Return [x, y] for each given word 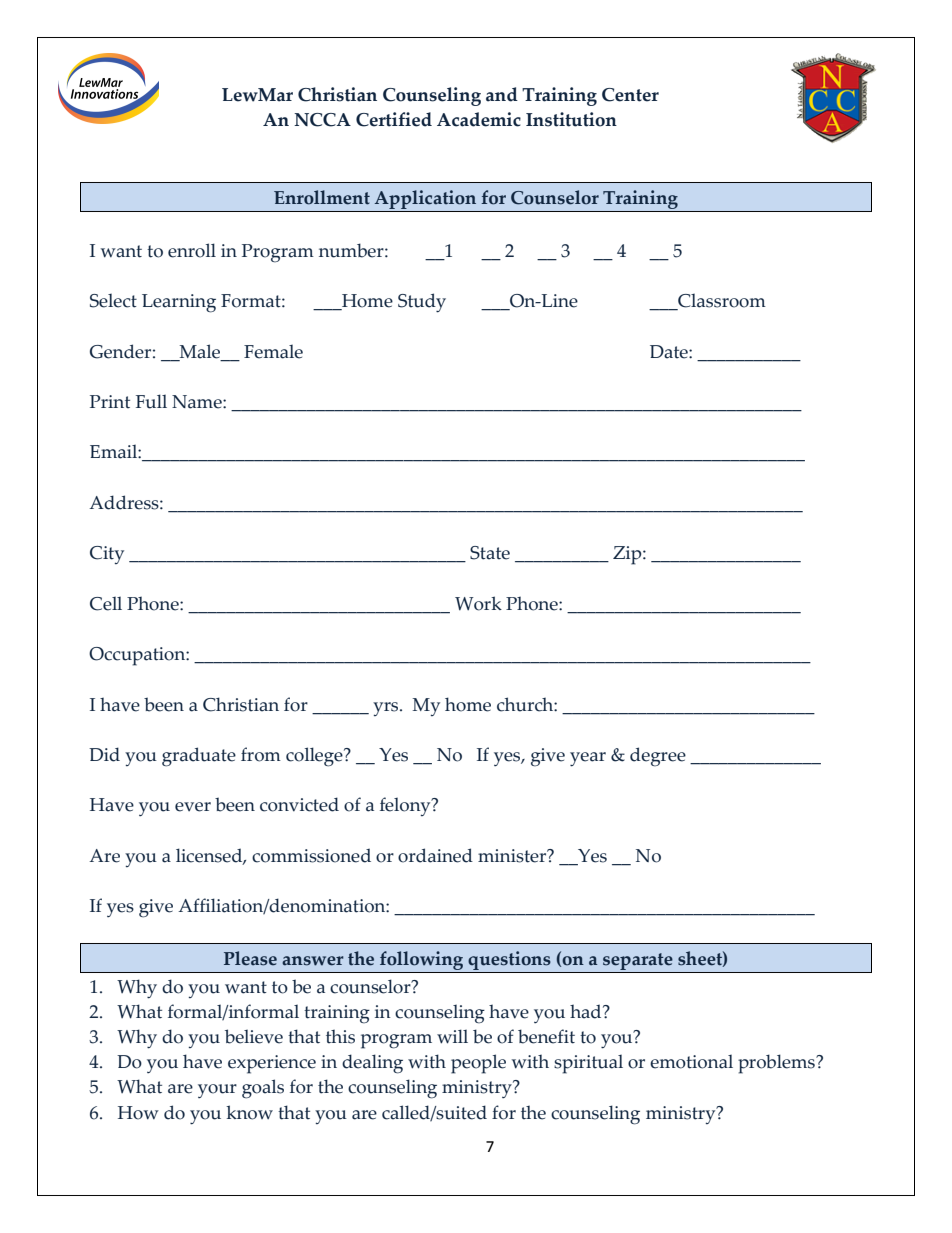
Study [422, 303]
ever [193, 807]
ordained [435, 855]
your [217, 1091]
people [478, 1064]
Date [670, 352]
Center [630, 95]
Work [478, 603]
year [588, 759]
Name [198, 402]
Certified [394, 119]
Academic [479, 119]
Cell [106, 603]
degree [658, 757]
